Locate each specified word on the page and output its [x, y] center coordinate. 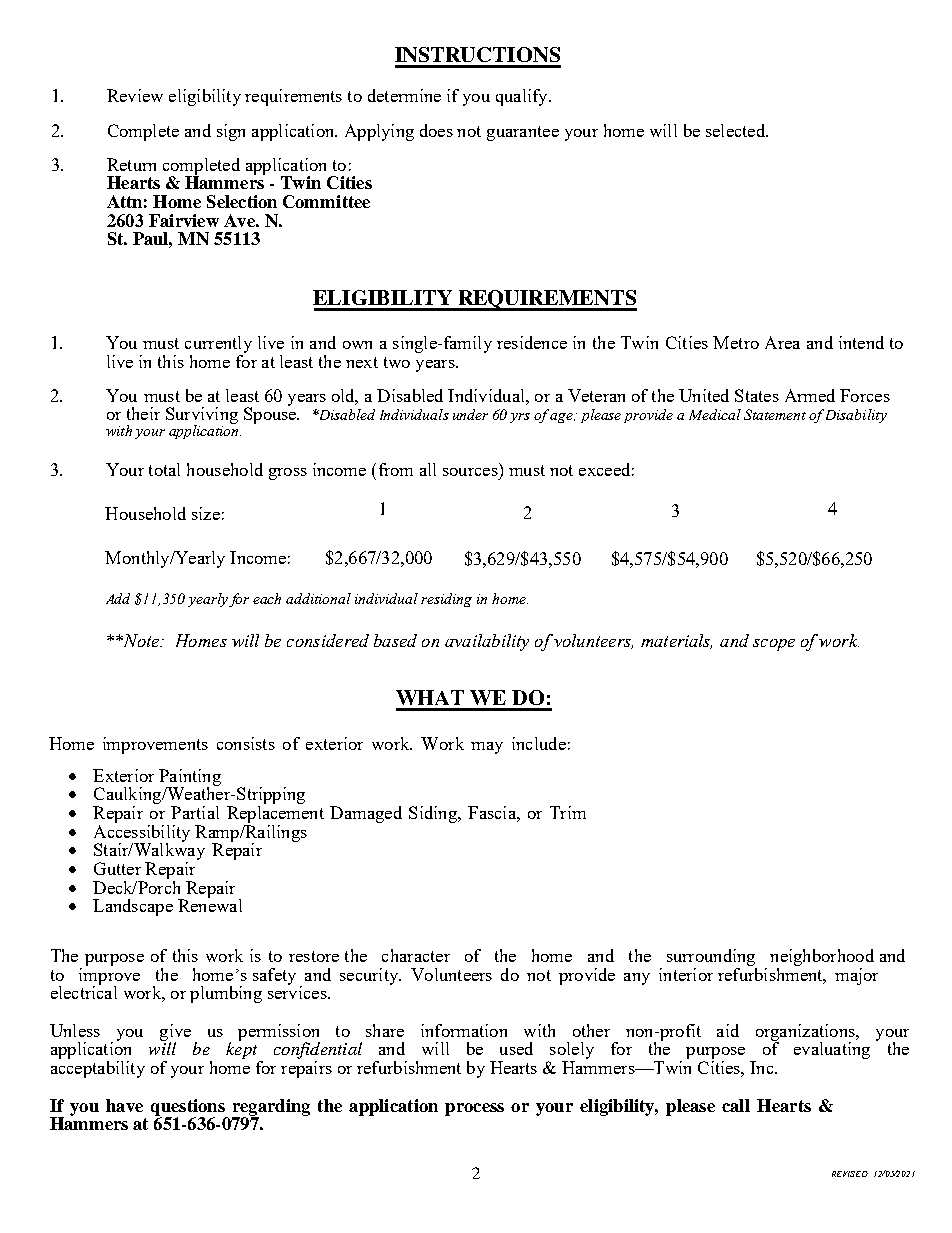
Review [135, 95]
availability [487, 642]
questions [189, 1108]
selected [736, 130]
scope [774, 645]
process [474, 1109]
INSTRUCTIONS [477, 54]
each [267, 598]
